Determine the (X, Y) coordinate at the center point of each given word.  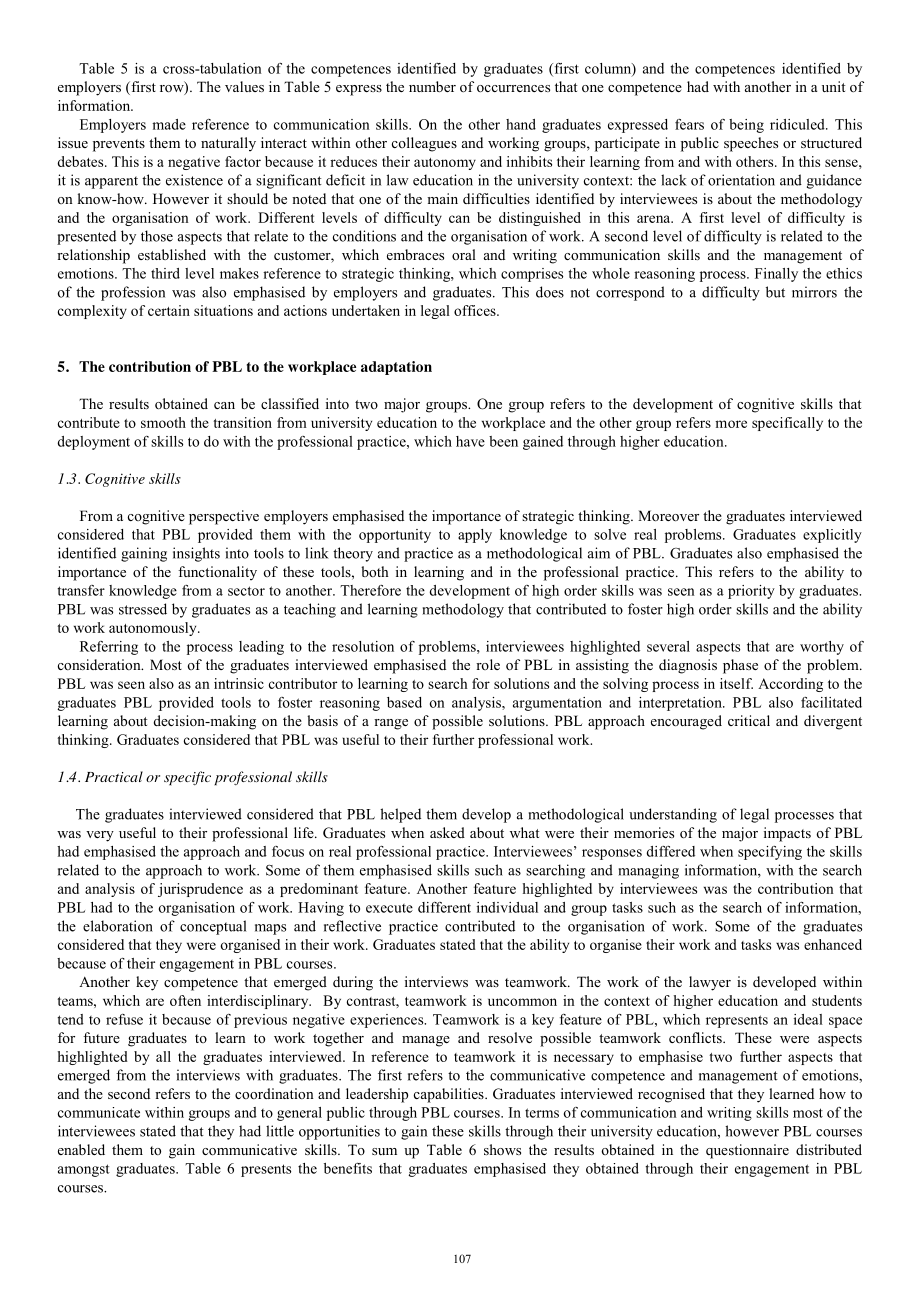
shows (502, 1149)
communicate (99, 1112)
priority (751, 592)
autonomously (154, 629)
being (746, 126)
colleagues (424, 144)
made (169, 124)
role (488, 664)
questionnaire (747, 1151)
